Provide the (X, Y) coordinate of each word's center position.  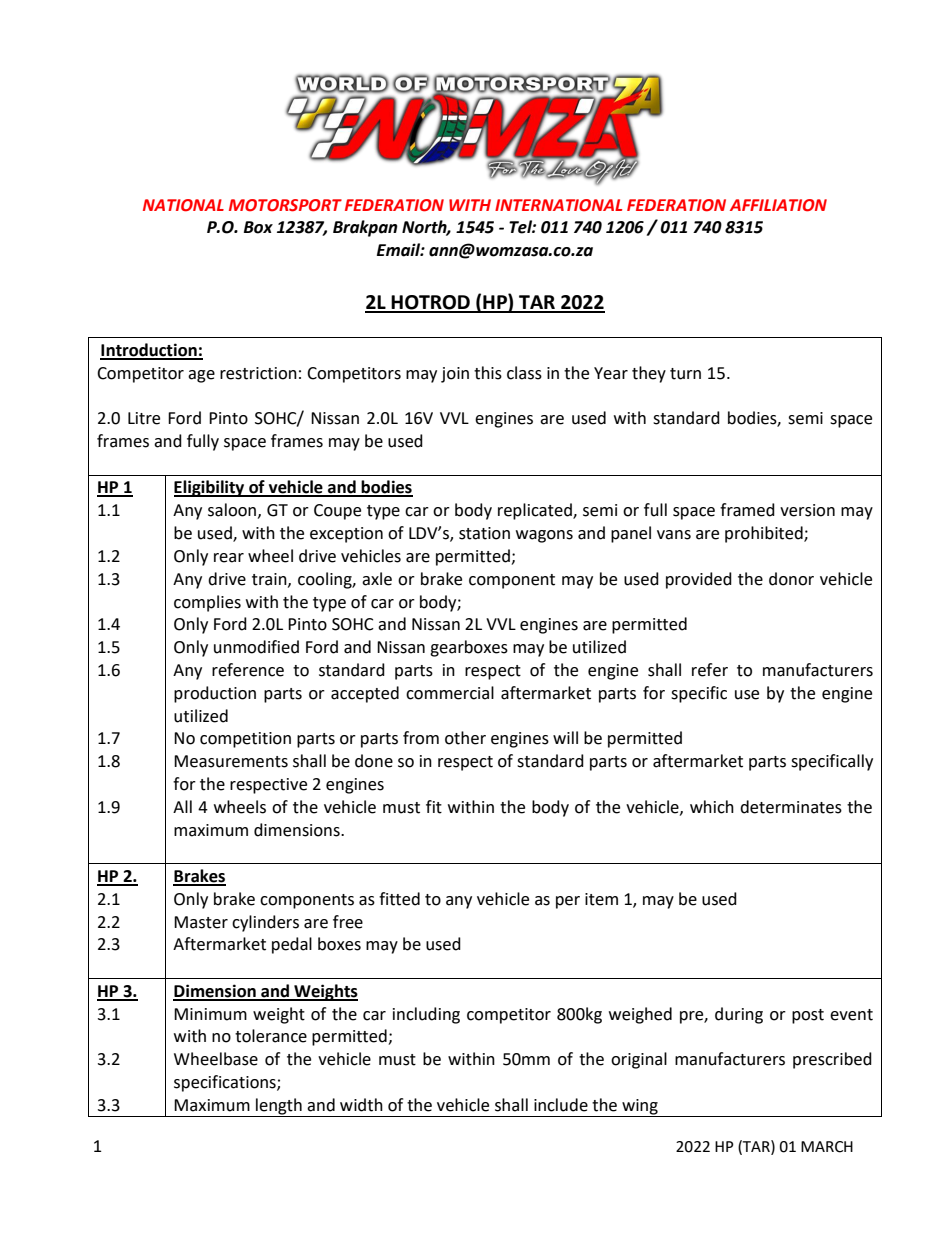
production (215, 694)
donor (791, 579)
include (561, 1105)
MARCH (827, 1147)
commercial (450, 693)
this (488, 373)
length (279, 1107)
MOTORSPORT (285, 205)
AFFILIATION (778, 205)
